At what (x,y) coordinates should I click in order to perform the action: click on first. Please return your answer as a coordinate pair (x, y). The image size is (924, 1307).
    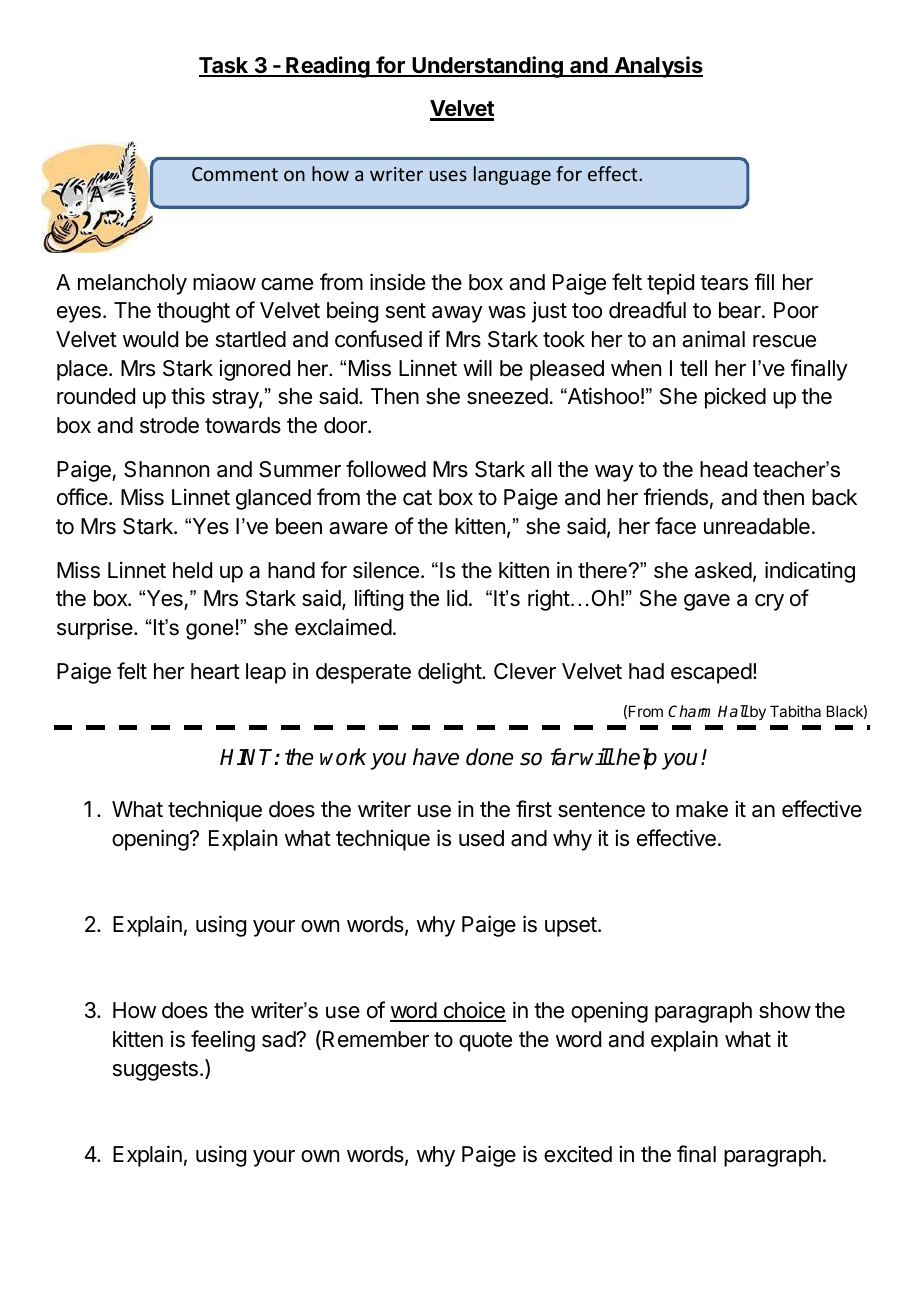
    Looking at the image, I should click on (534, 809).
